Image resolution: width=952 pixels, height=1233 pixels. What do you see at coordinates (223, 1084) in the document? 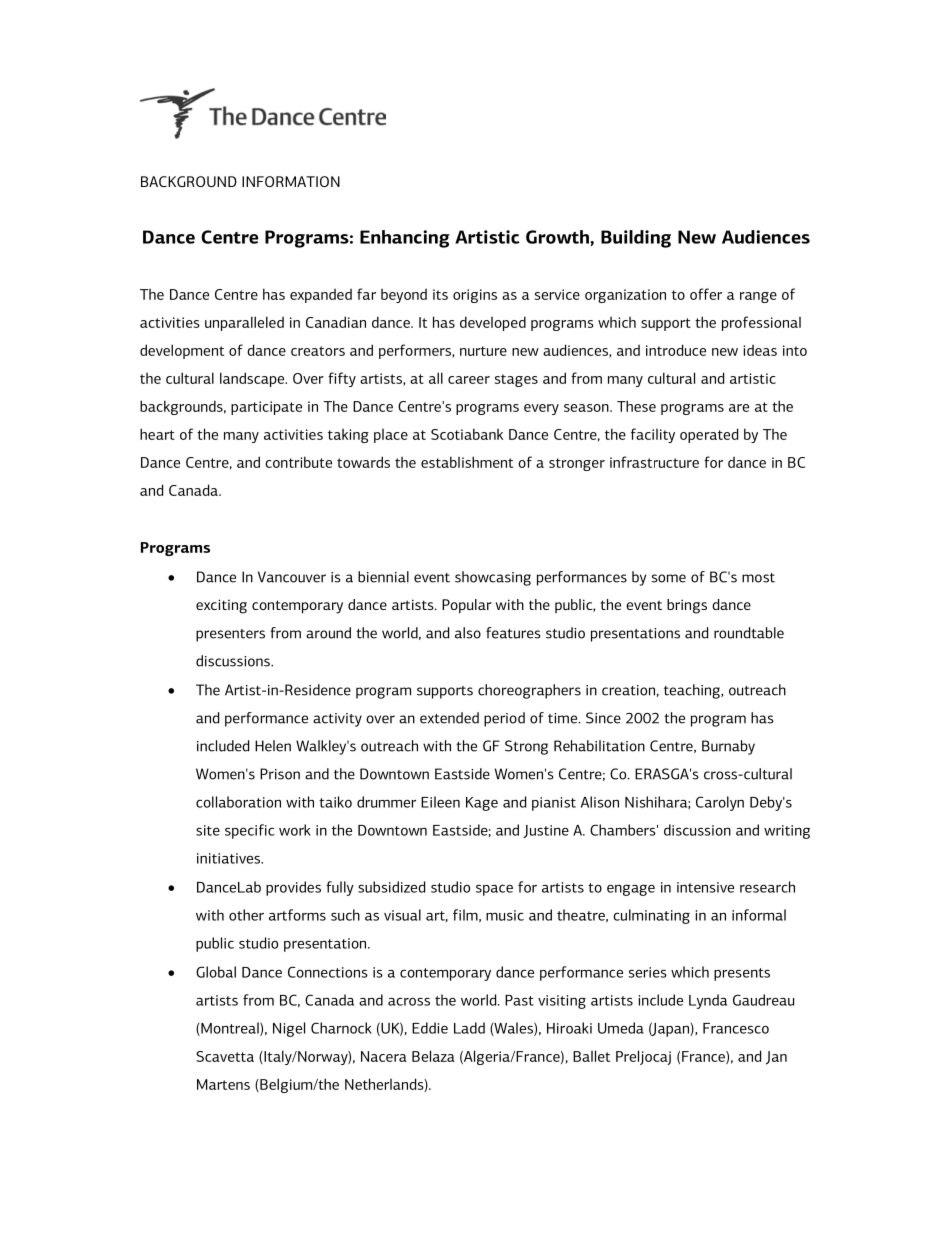
I see `Martens` at bounding box center [223, 1084].
